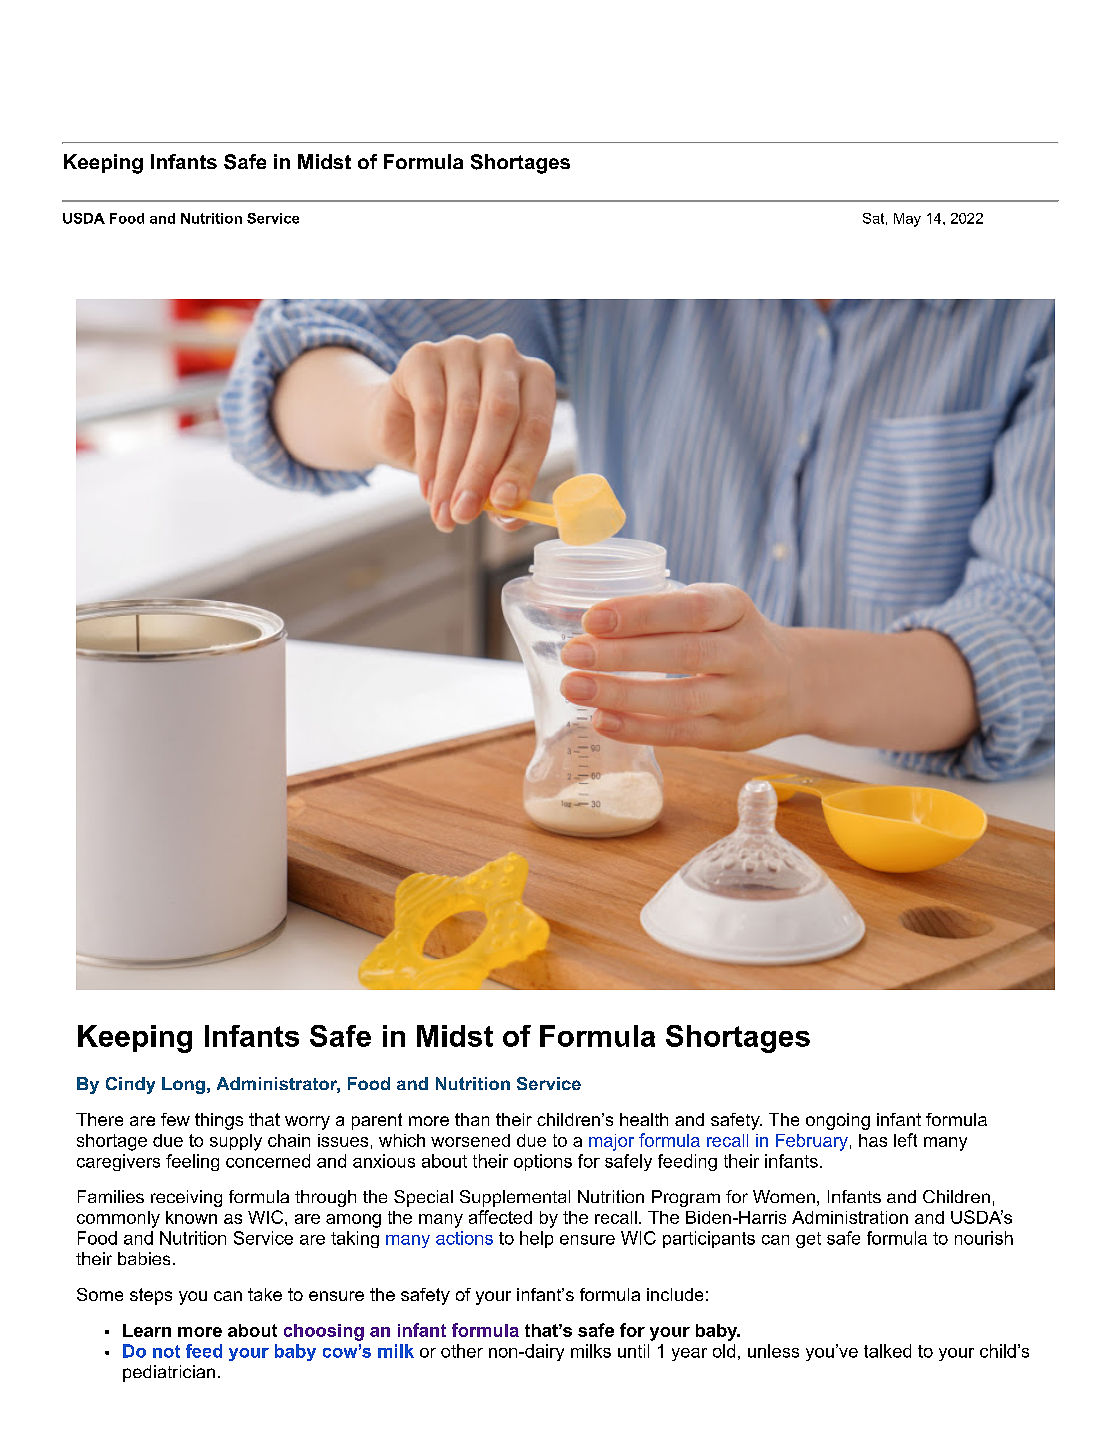 This screenshot has width=1119, height=1450. I want to click on than, so click(472, 1119).
